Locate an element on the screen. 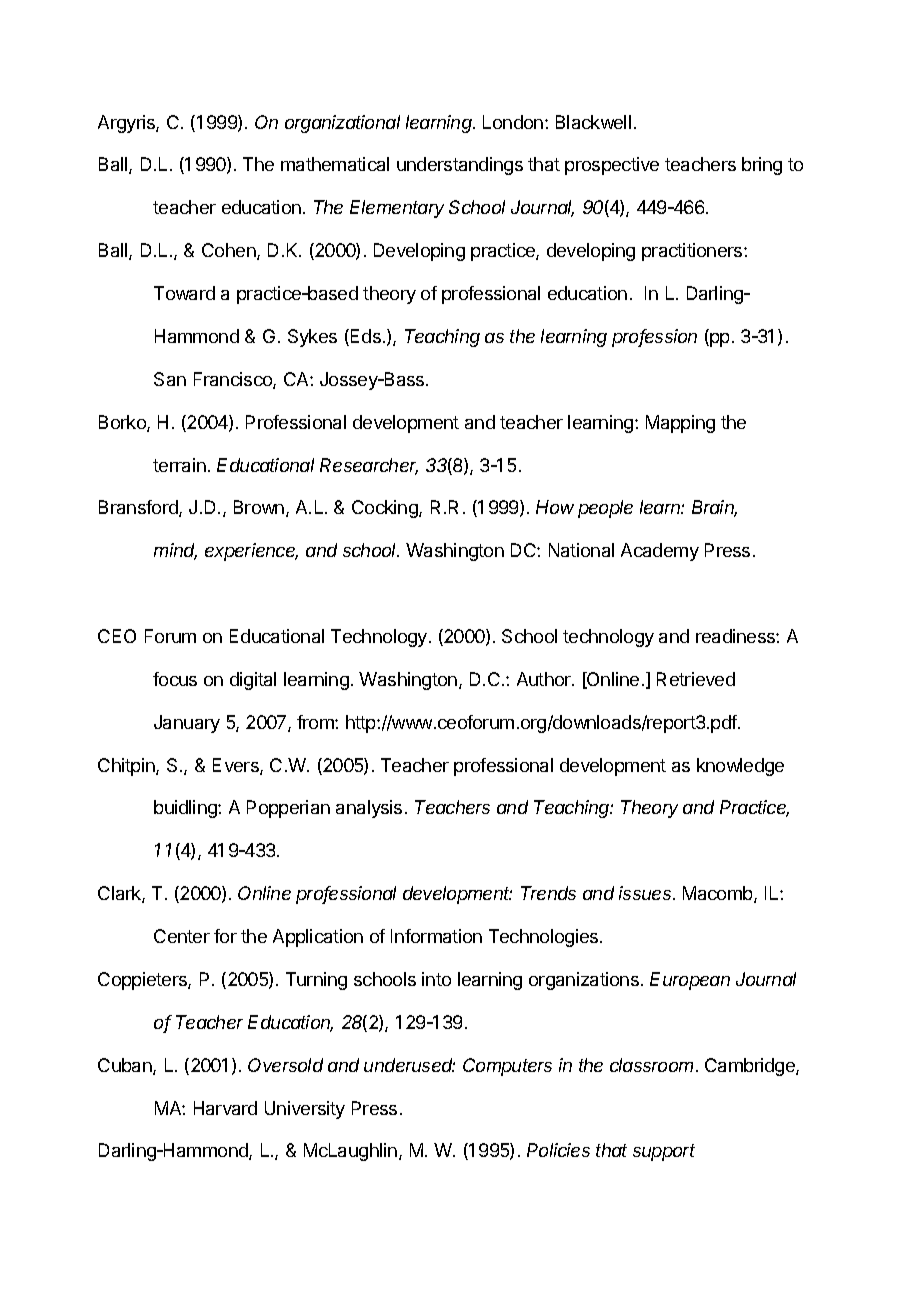  Harvard is located at coordinates (225, 1108).
